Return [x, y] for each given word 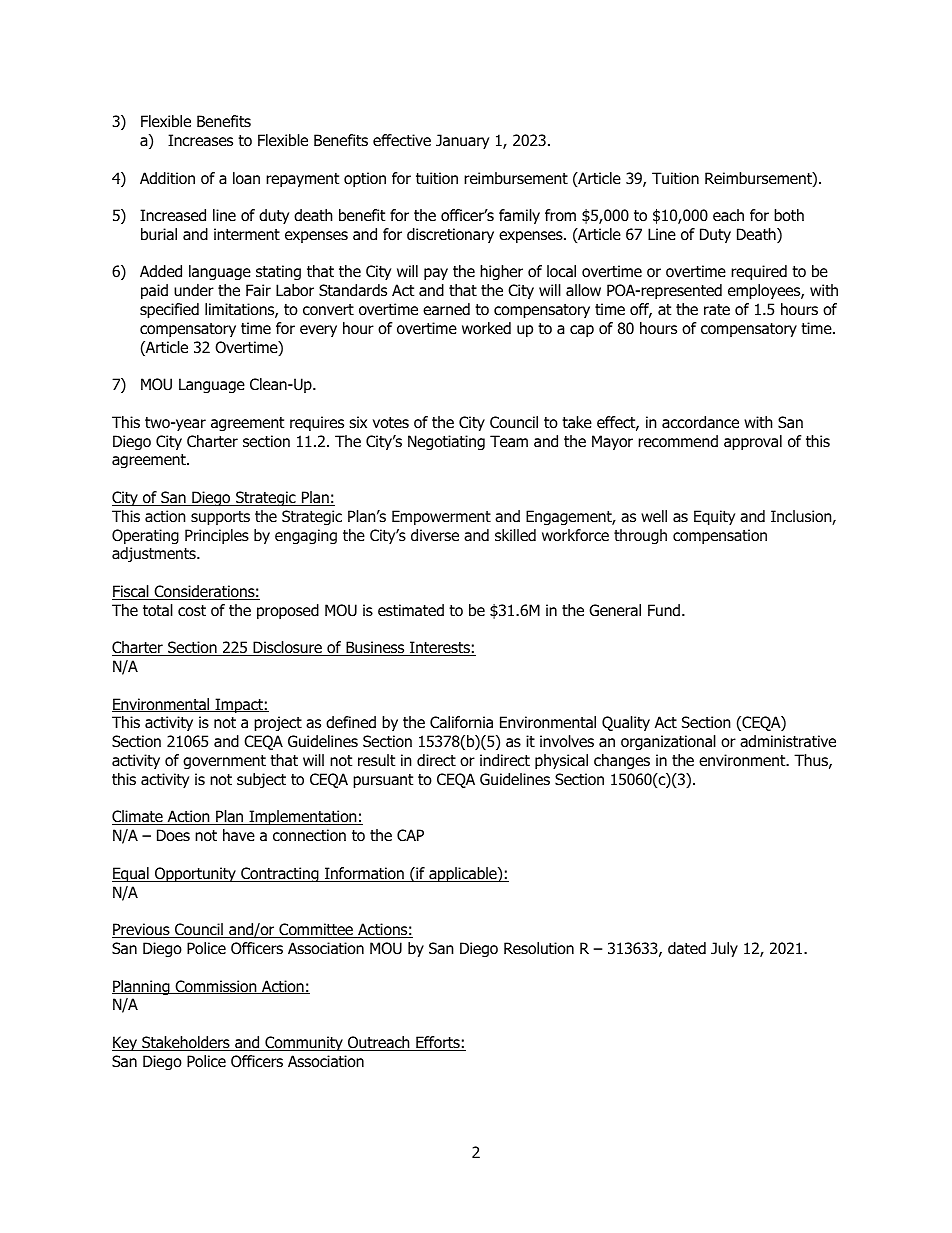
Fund [665, 610]
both [789, 215]
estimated [411, 610]
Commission [216, 987]
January [462, 141]
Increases [200, 140]
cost [192, 611]
